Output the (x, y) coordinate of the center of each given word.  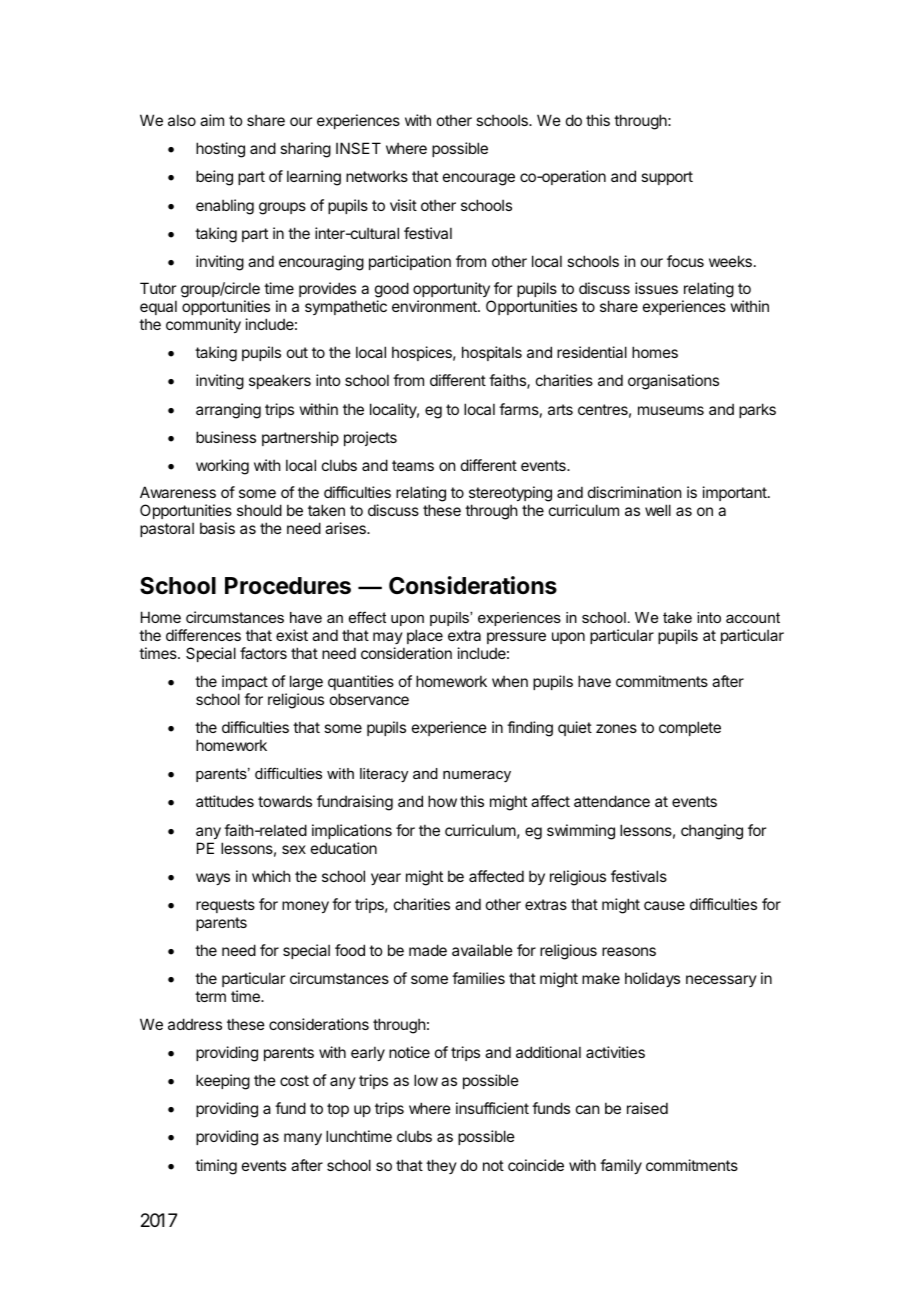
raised (647, 1108)
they (441, 1166)
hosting (220, 150)
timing (216, 1167)
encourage (479, 179)
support (667, 178)
